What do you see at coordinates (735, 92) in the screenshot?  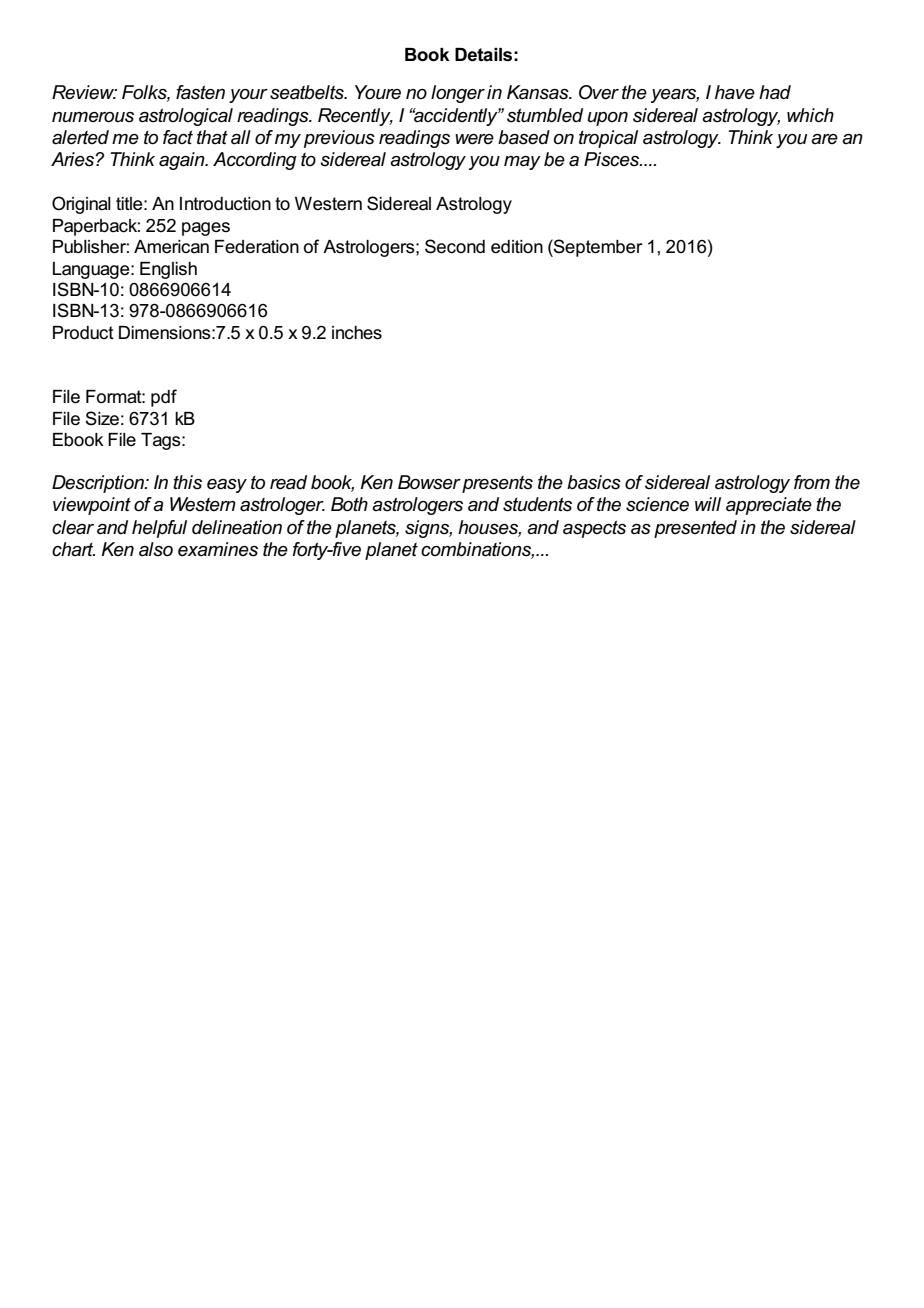 I see `have` at bounding box center [735, 92].
